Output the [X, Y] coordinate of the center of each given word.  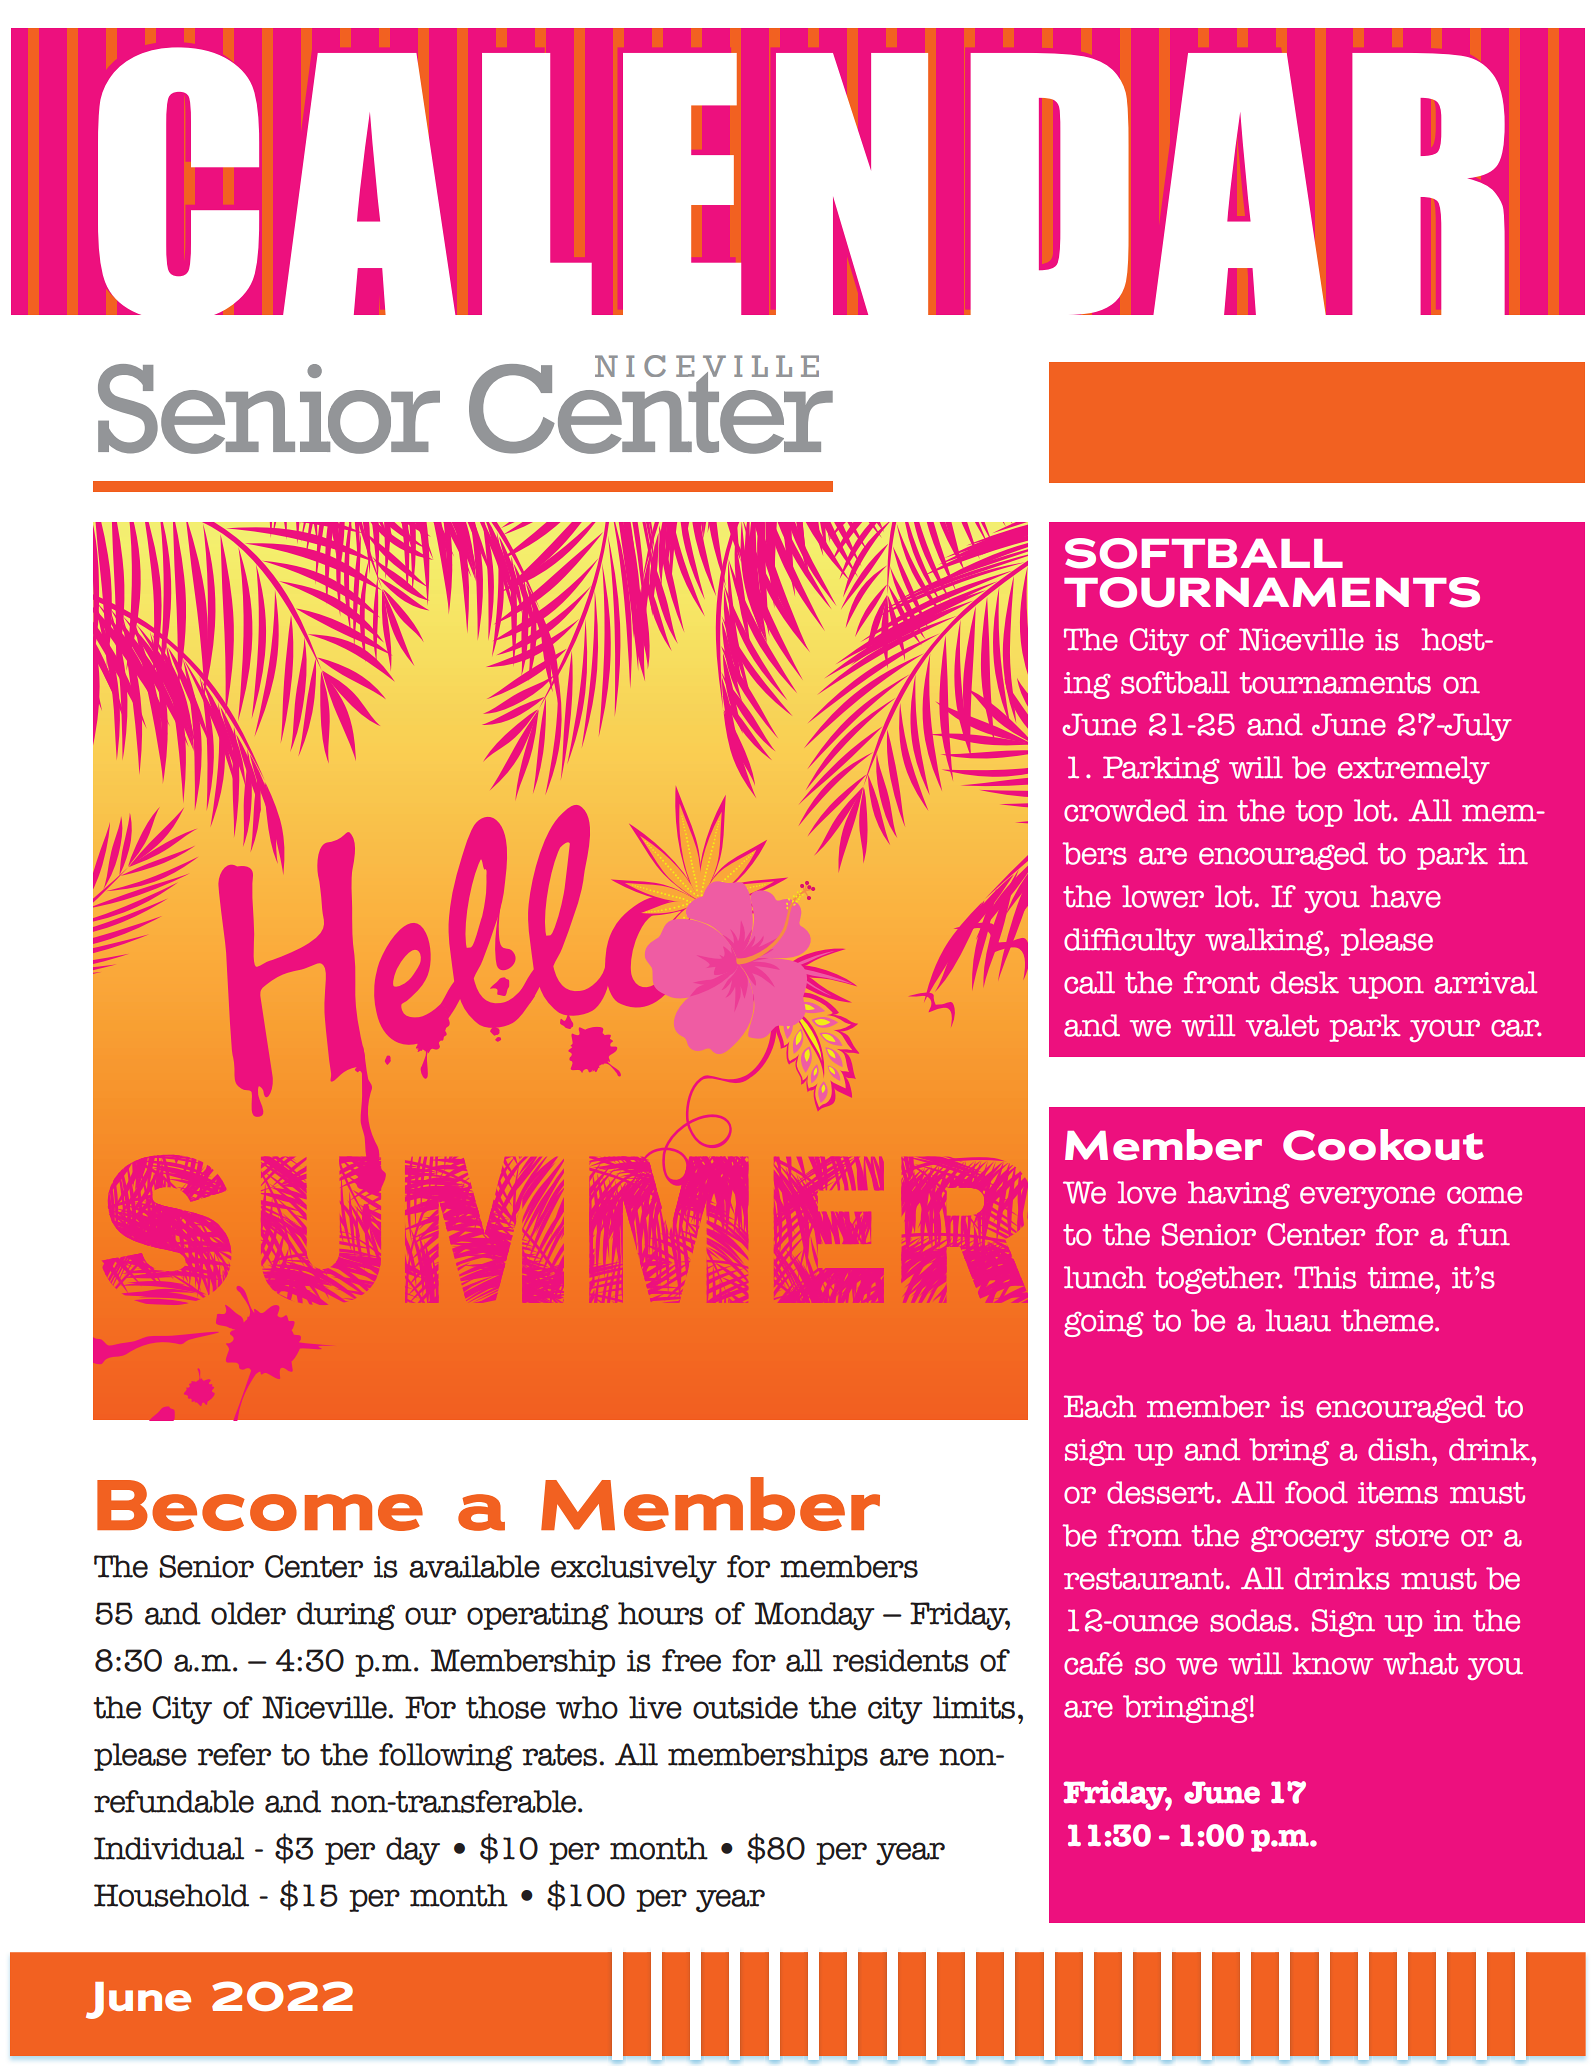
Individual [169, 1848]
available [474, 1566]
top [1318, 813]
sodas [1251, 1620]
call [1089, 982]
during [346, 1616]
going [1104, 1323]
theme [1388, 1320]
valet [1282, 1025]
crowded [1126, 810]
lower [1163, 896]
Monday [815, 1616]
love [1146, 1192]
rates [561, 1755]
